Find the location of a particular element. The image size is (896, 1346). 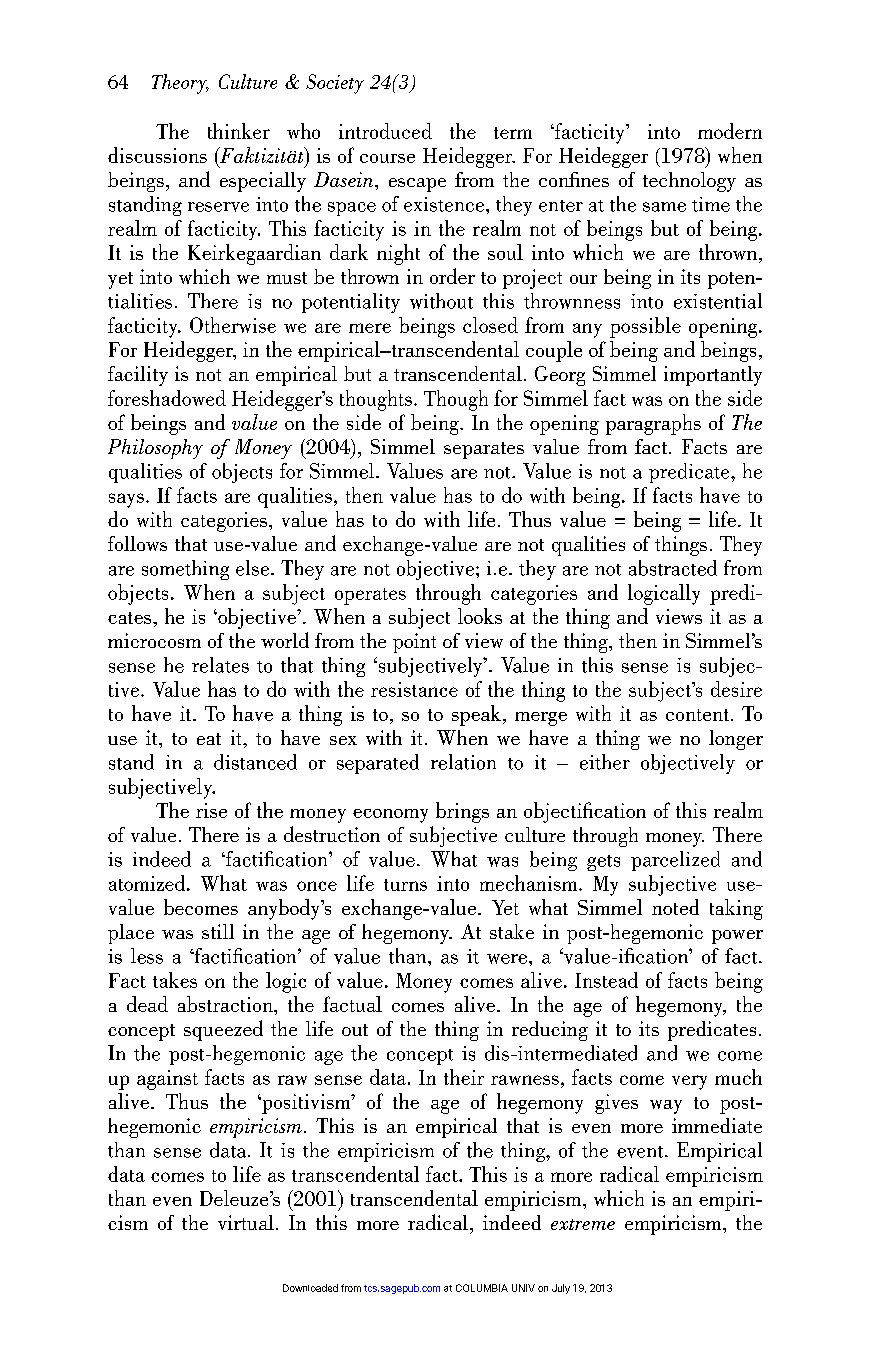

modern is located at coordinates (730, 131).
